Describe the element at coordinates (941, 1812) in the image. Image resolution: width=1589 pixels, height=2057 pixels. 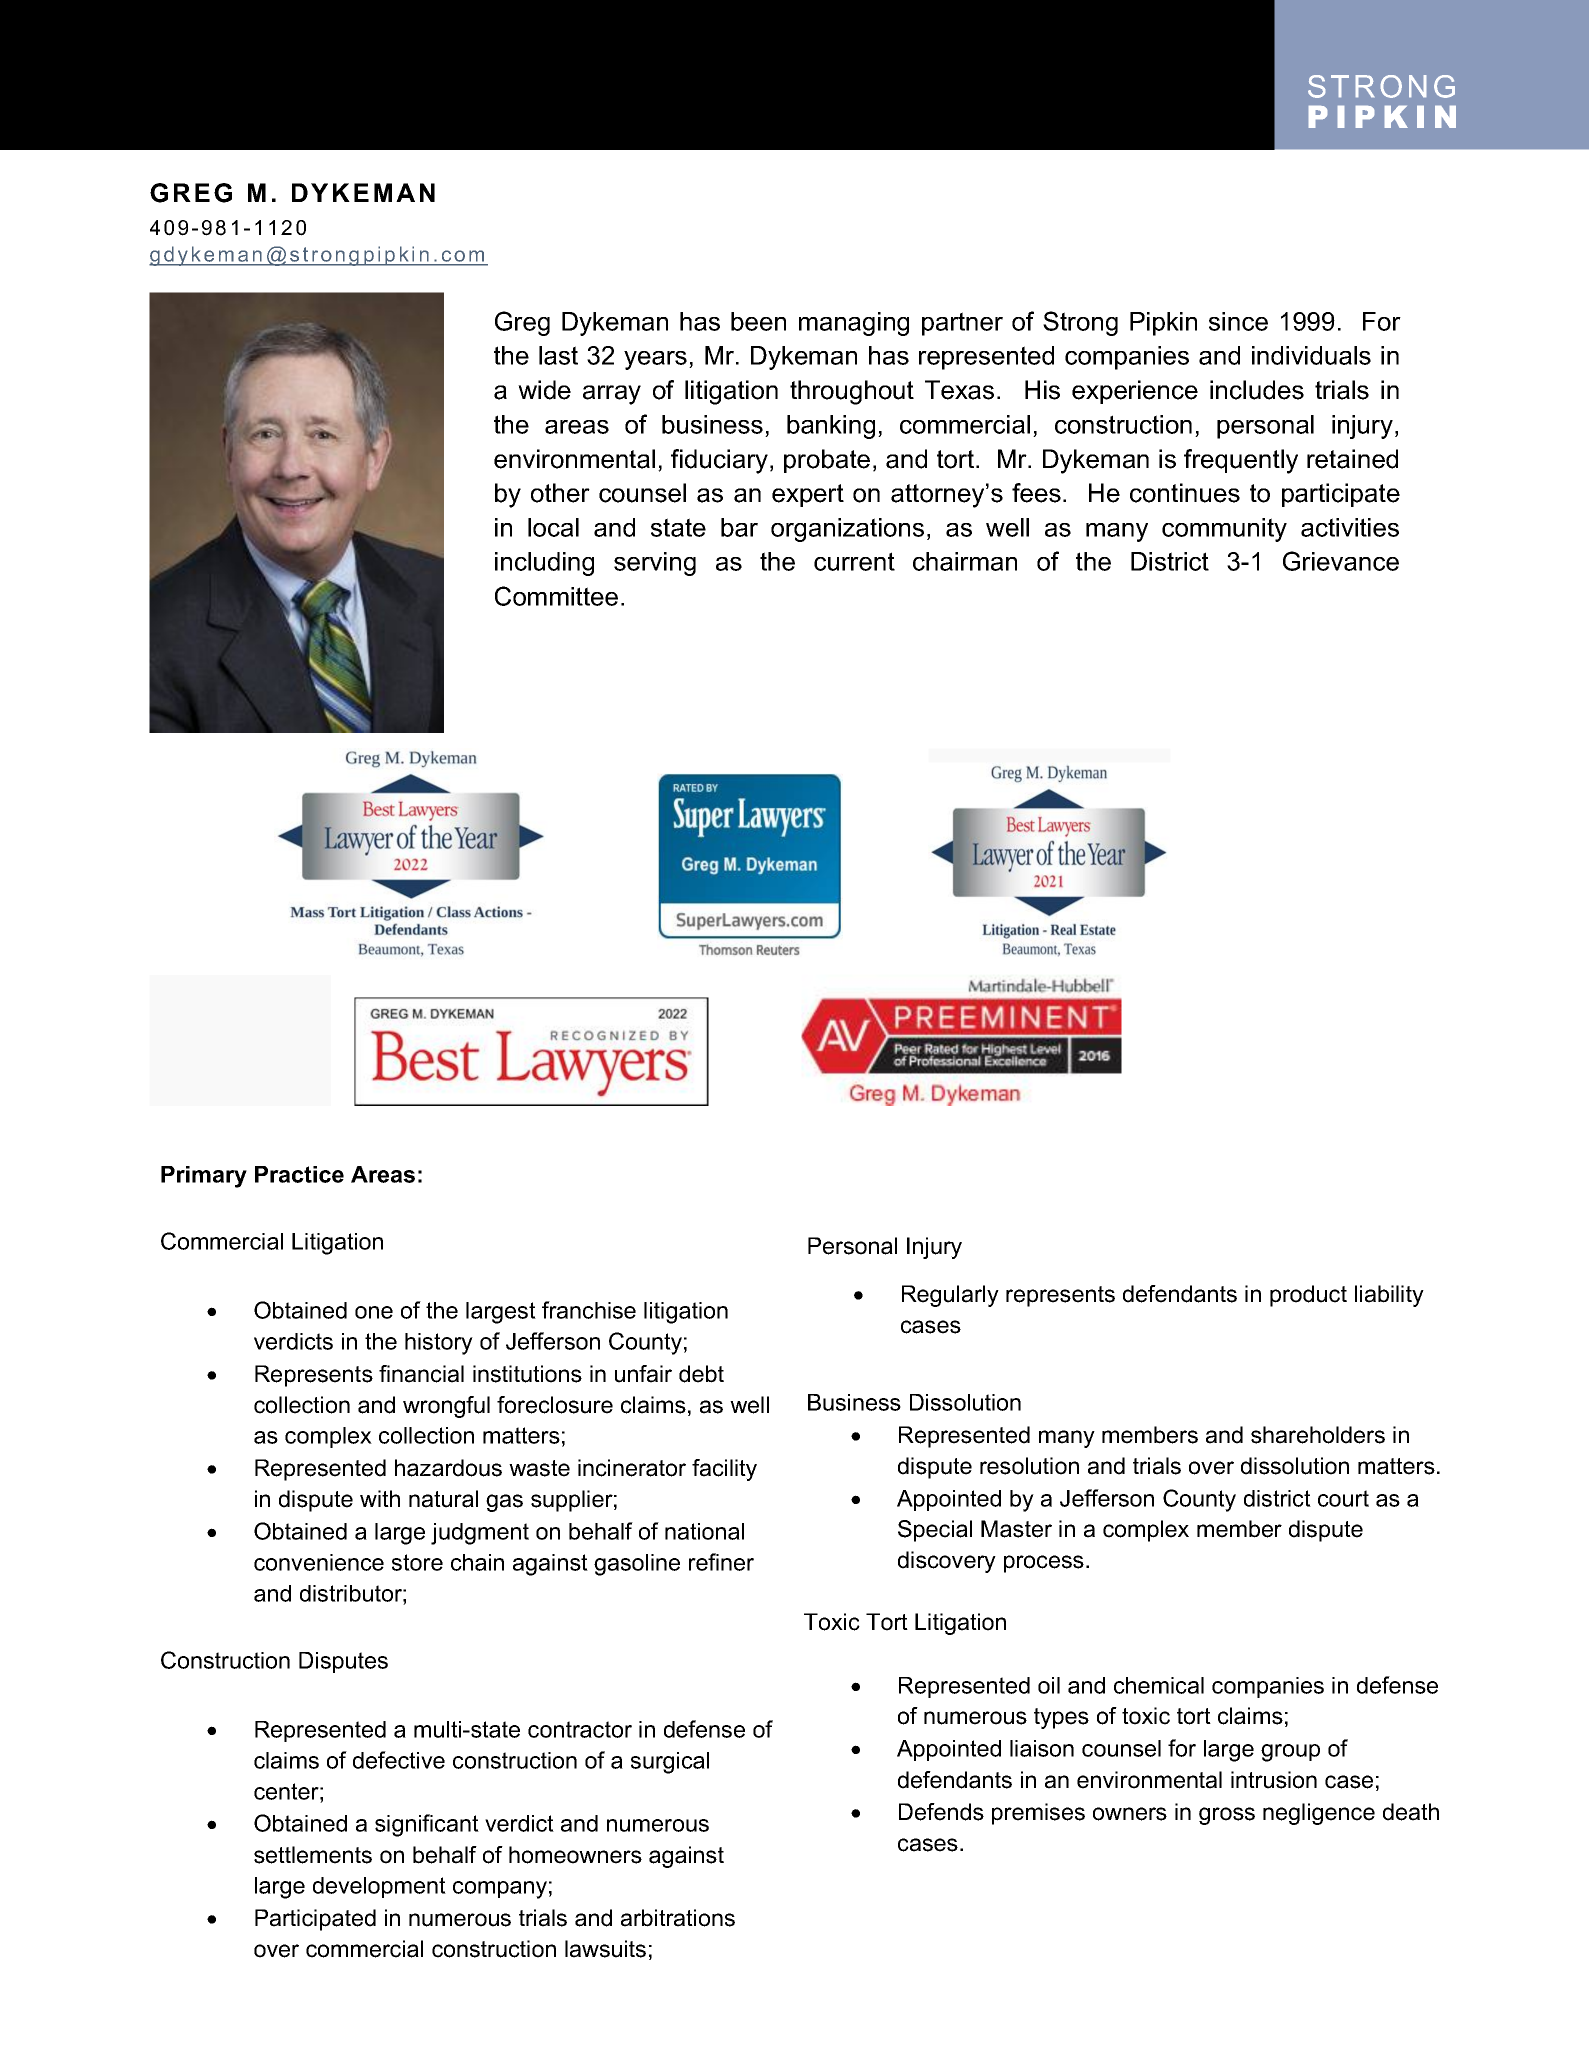
I see `Defends` at that location.
